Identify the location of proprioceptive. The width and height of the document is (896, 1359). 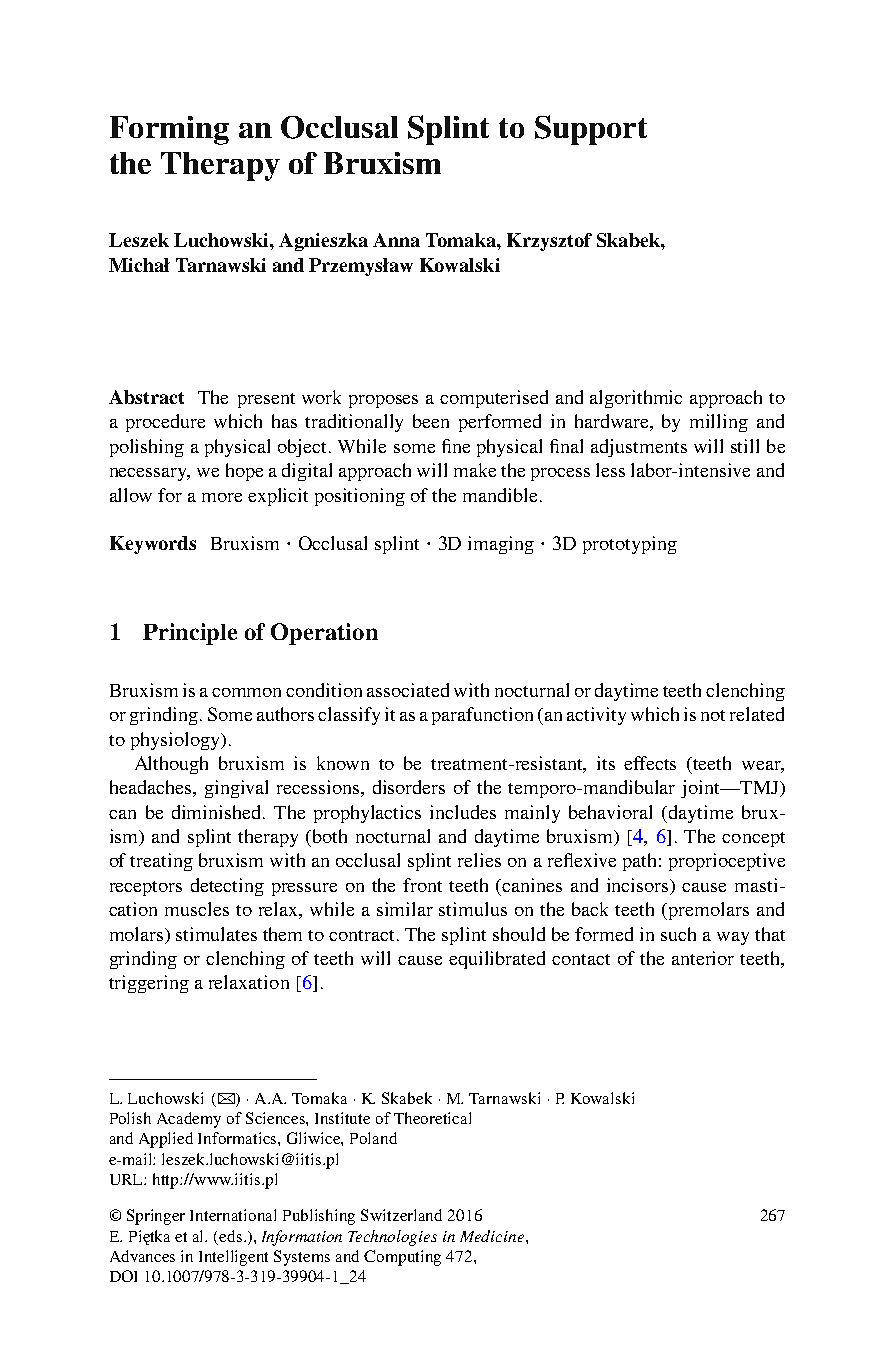
(727, 862).
